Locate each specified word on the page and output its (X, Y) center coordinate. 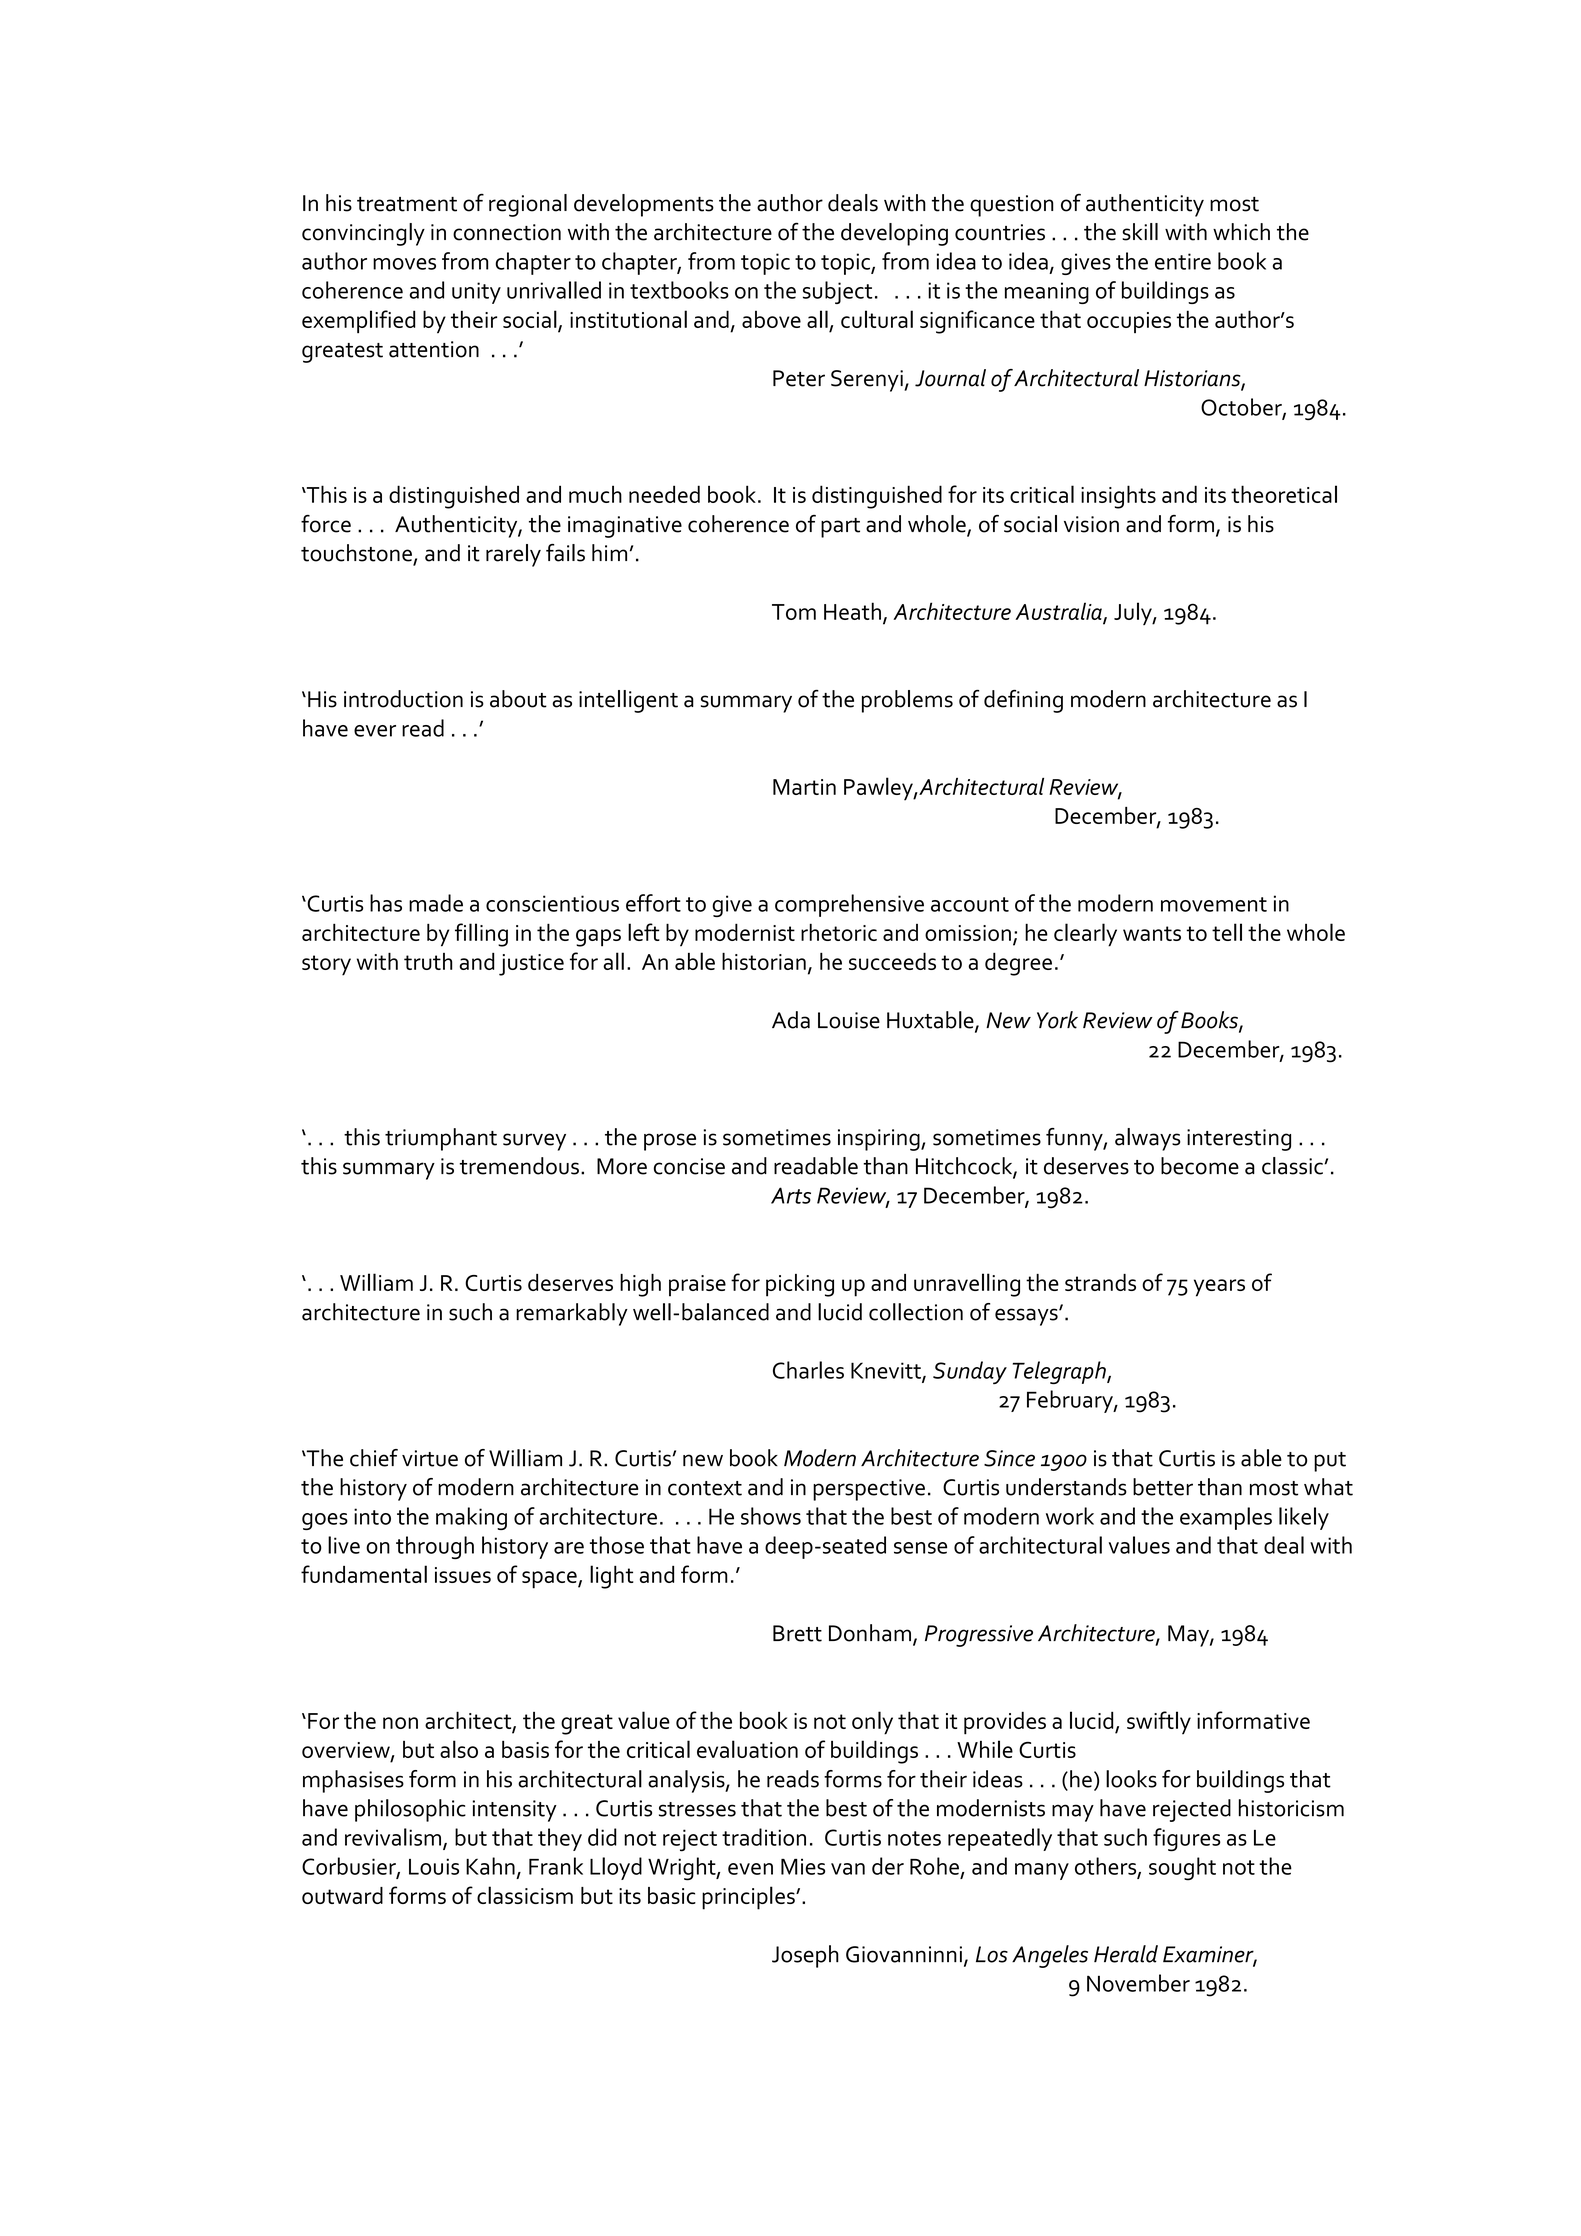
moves (404, 264)
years (1219, 1288)
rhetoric (839, 932)
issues (463, 1575)
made (436, 903)
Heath (852, 611)
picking (800, 1285)
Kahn (490, 1866)
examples (1226, 1518)
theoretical (1284, 494)
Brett (797, 1633)
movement (1214, 904)
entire (1183, 261)
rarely (513, 555)
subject (838, 292)
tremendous (519, 1166)
